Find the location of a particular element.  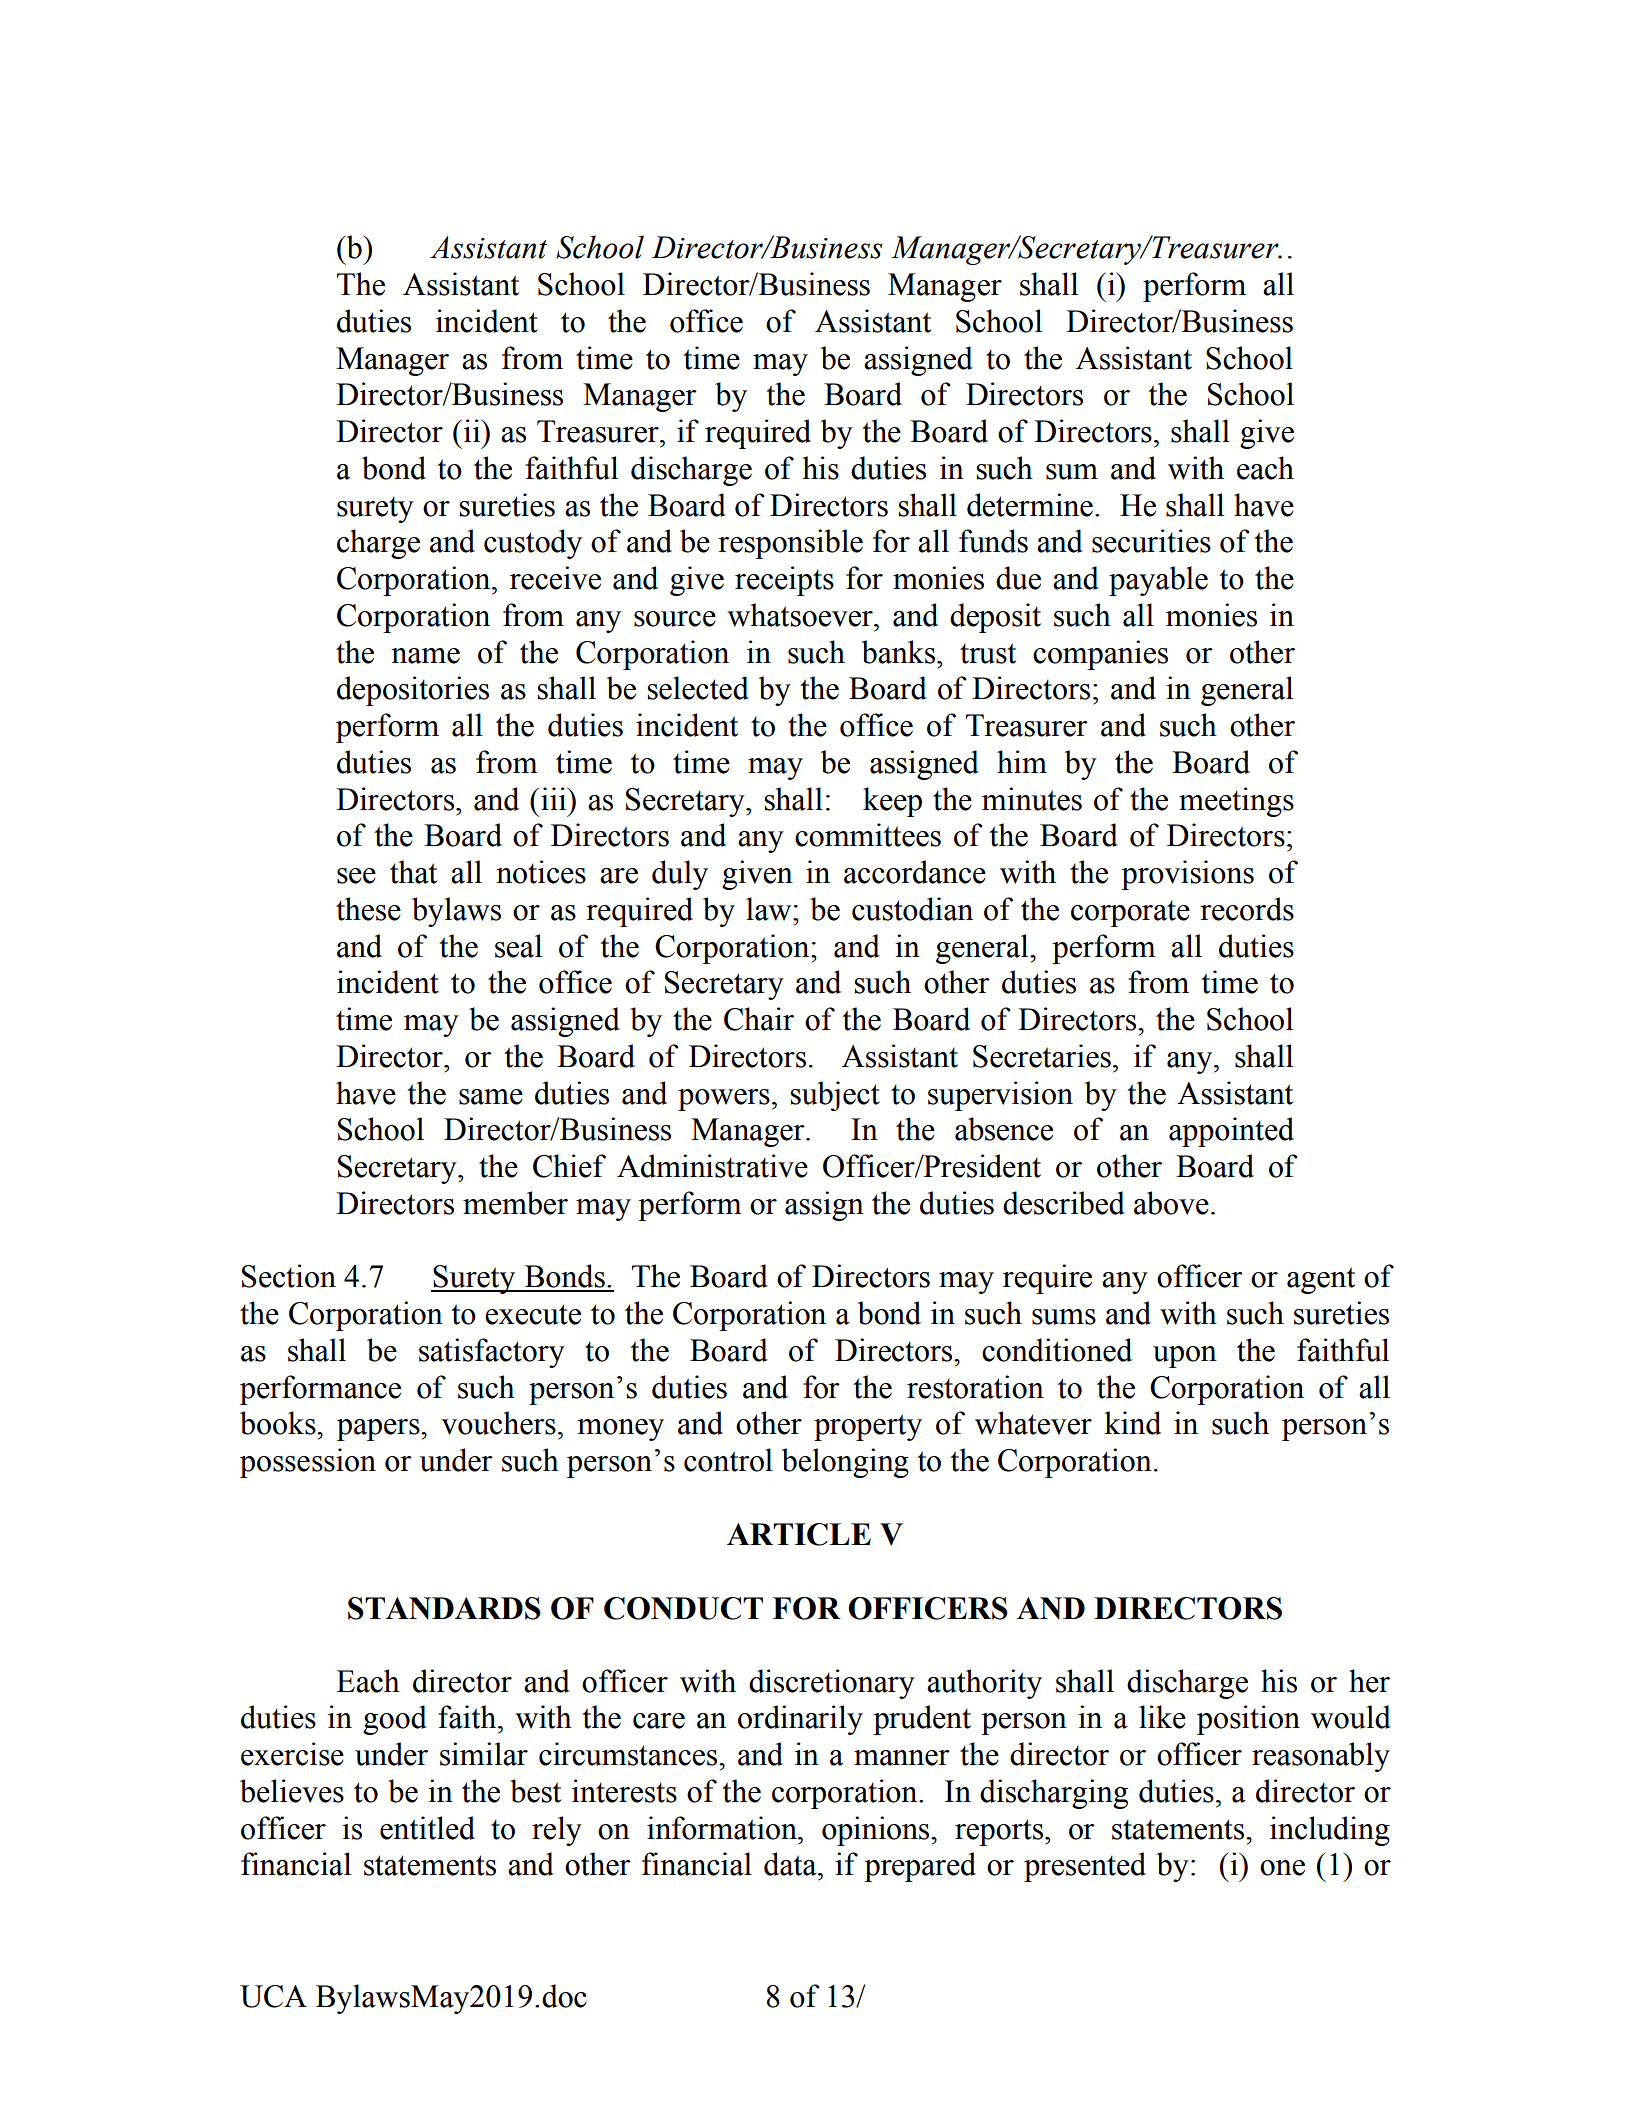

STANDARDS is located at coordinates (444, 1608).
